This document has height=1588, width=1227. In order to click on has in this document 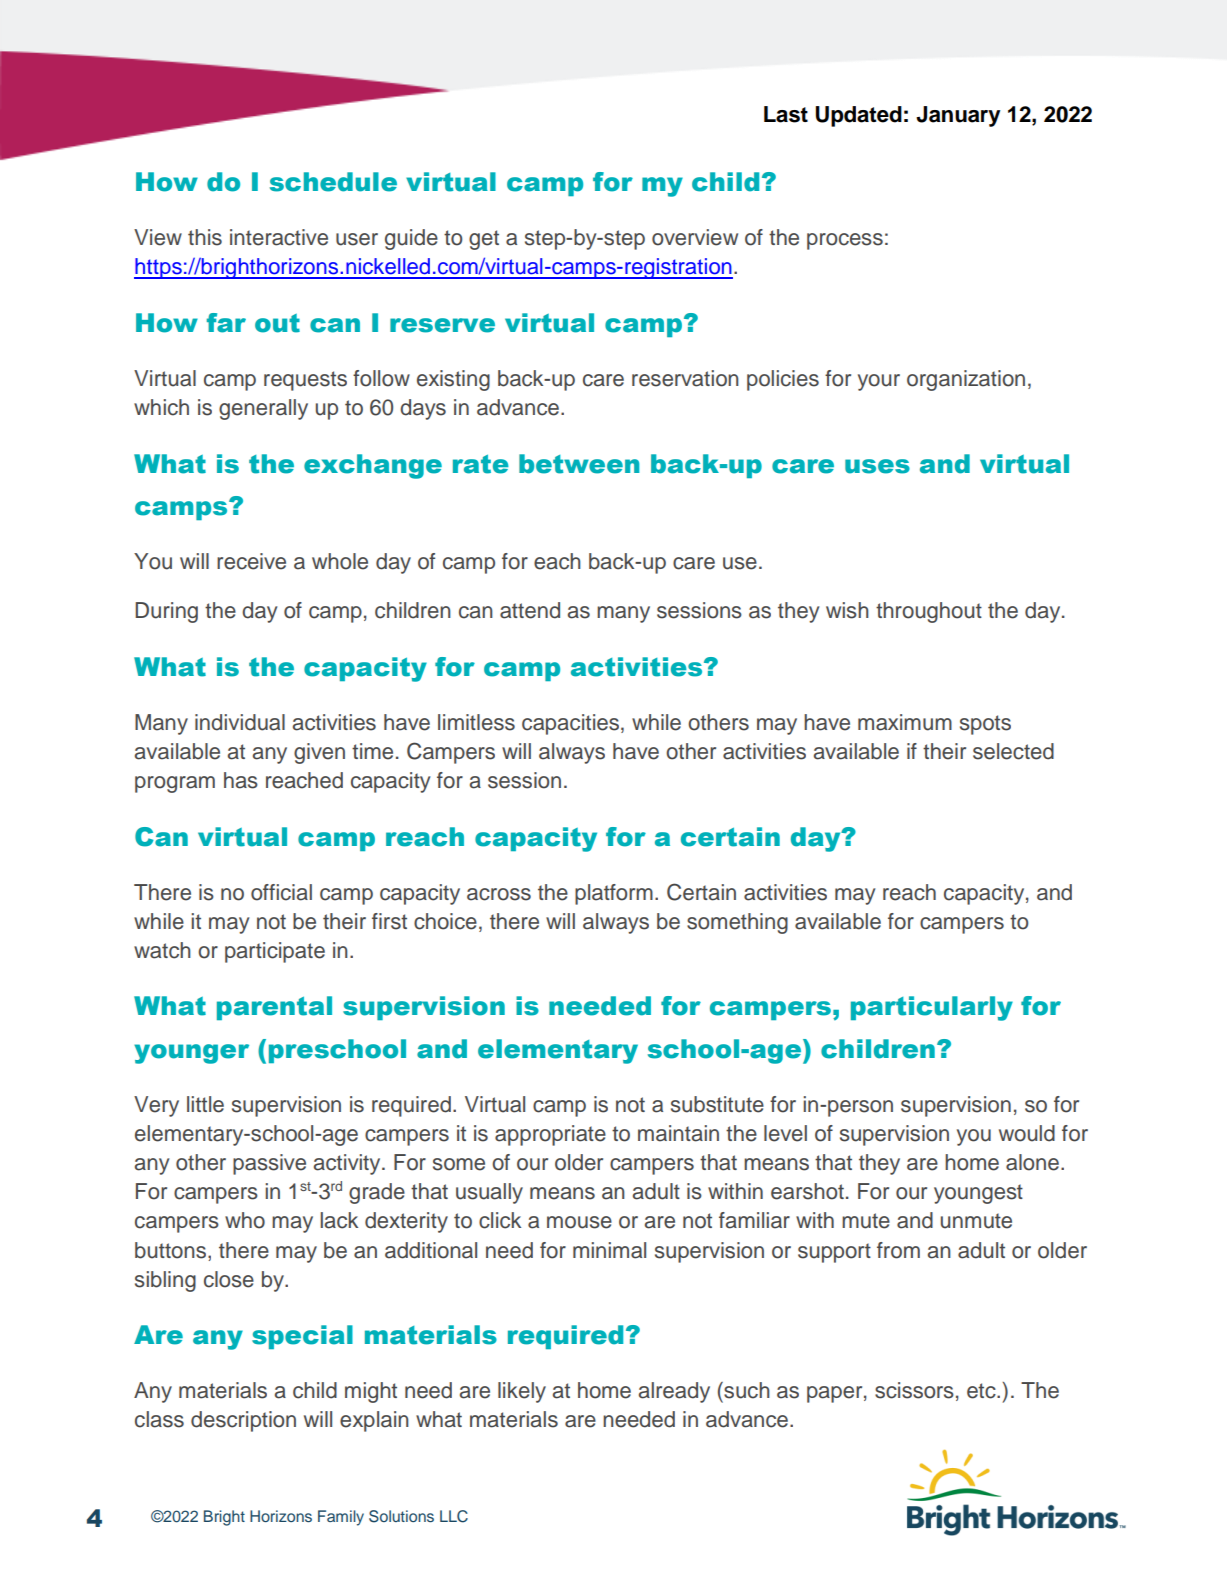, I will do `click(241, 780)`.
